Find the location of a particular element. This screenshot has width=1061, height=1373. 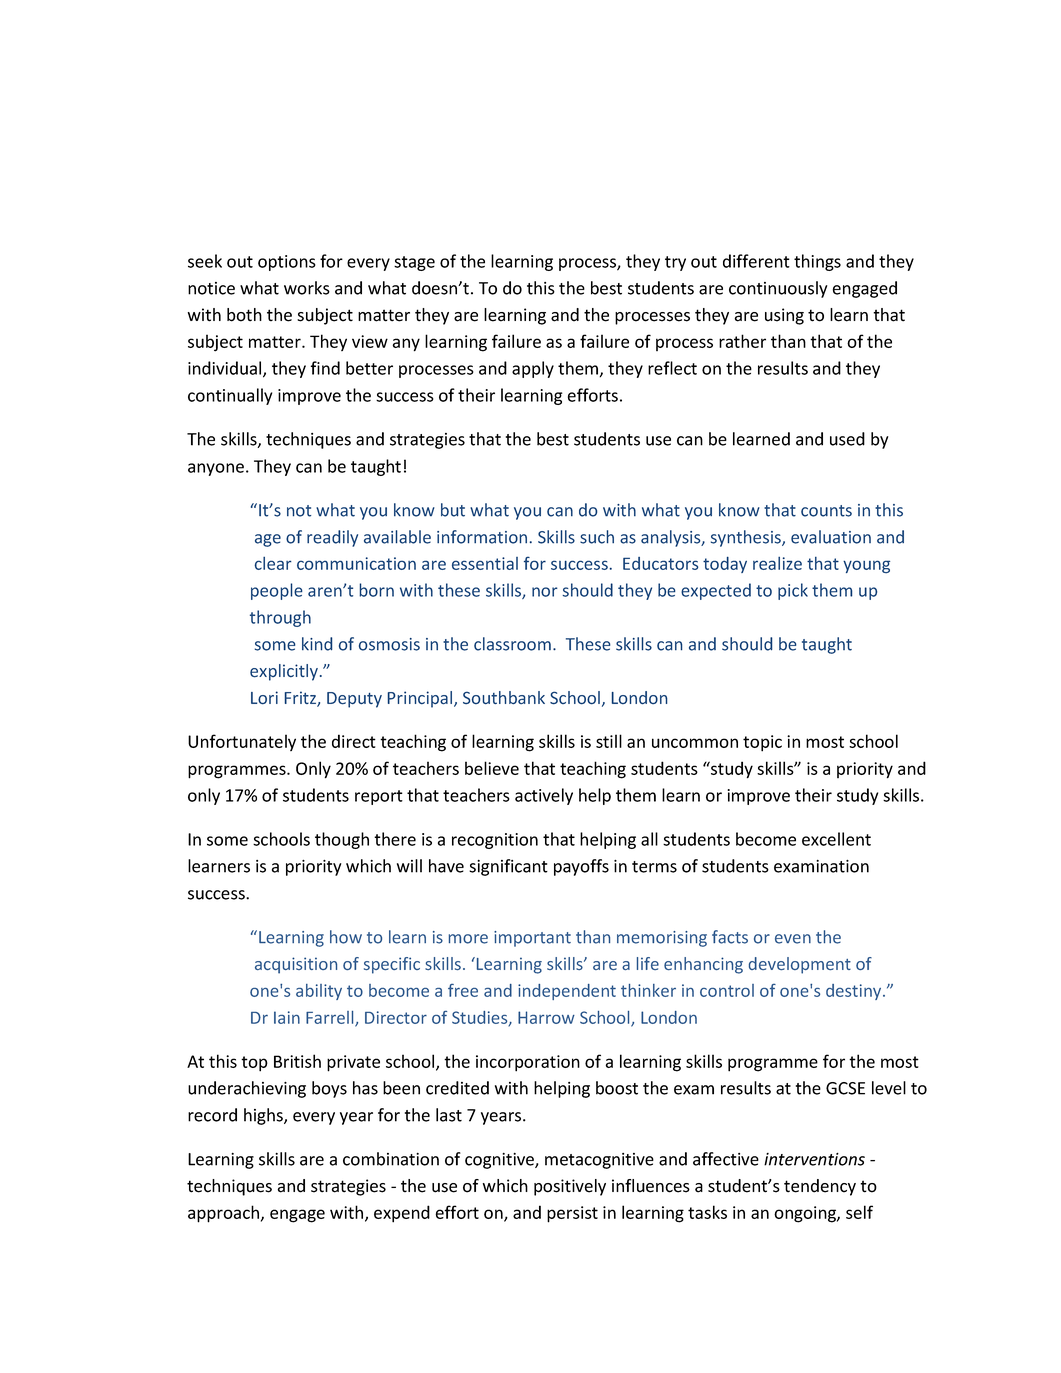

excellent is located at coordinates (836, 839).
